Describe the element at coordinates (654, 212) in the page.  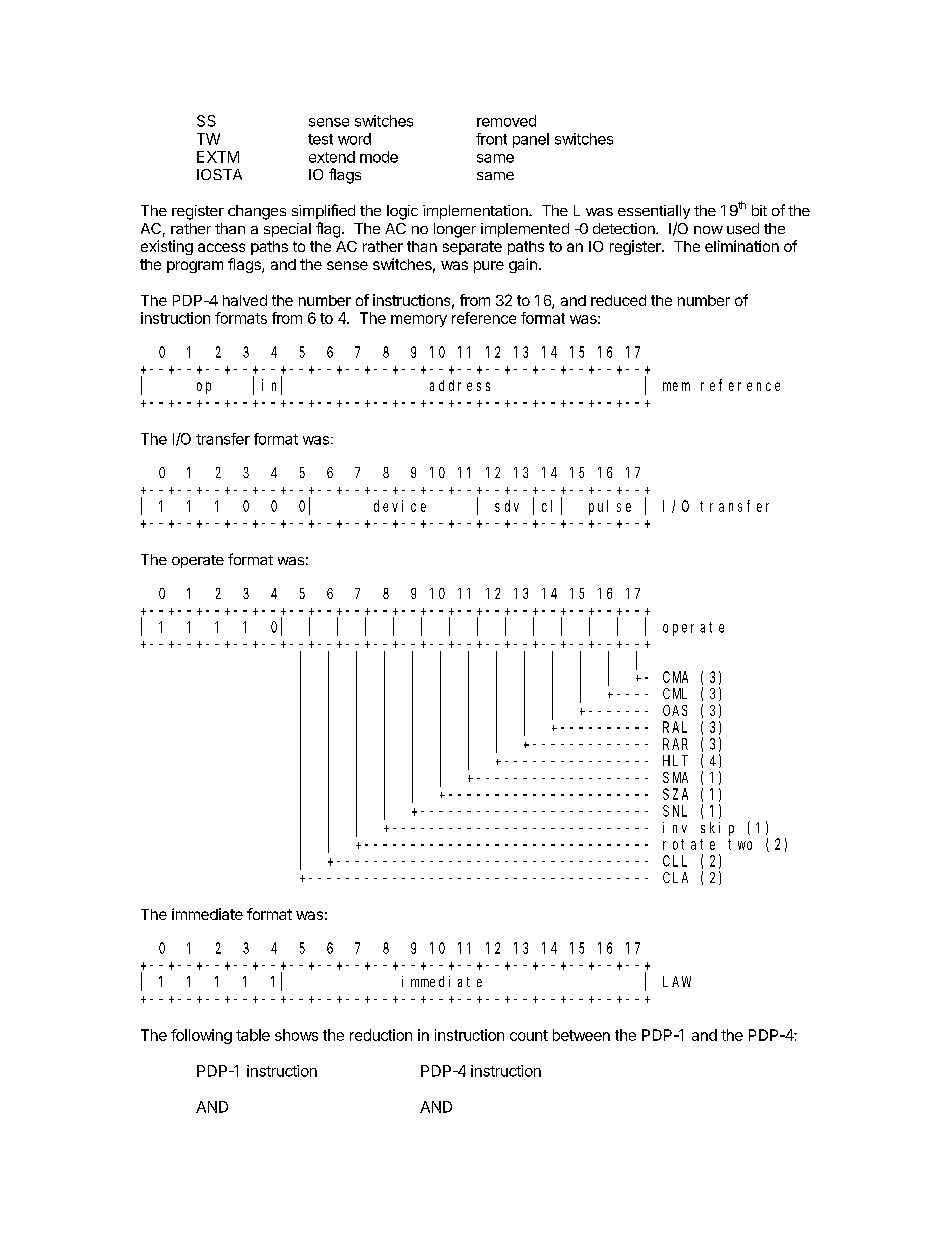
I see `essentially` at that location.
